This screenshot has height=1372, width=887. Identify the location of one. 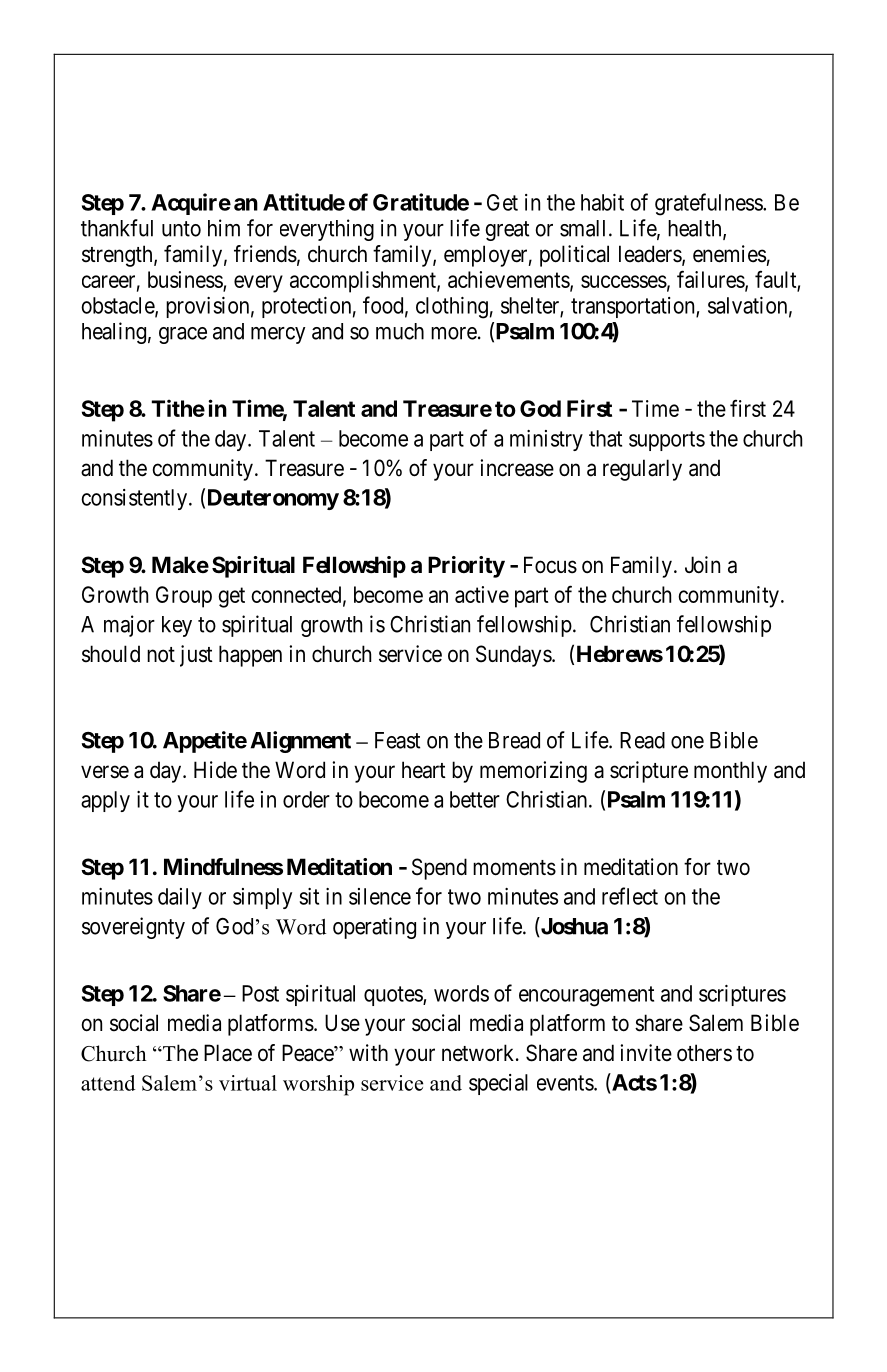
(687, 742).
